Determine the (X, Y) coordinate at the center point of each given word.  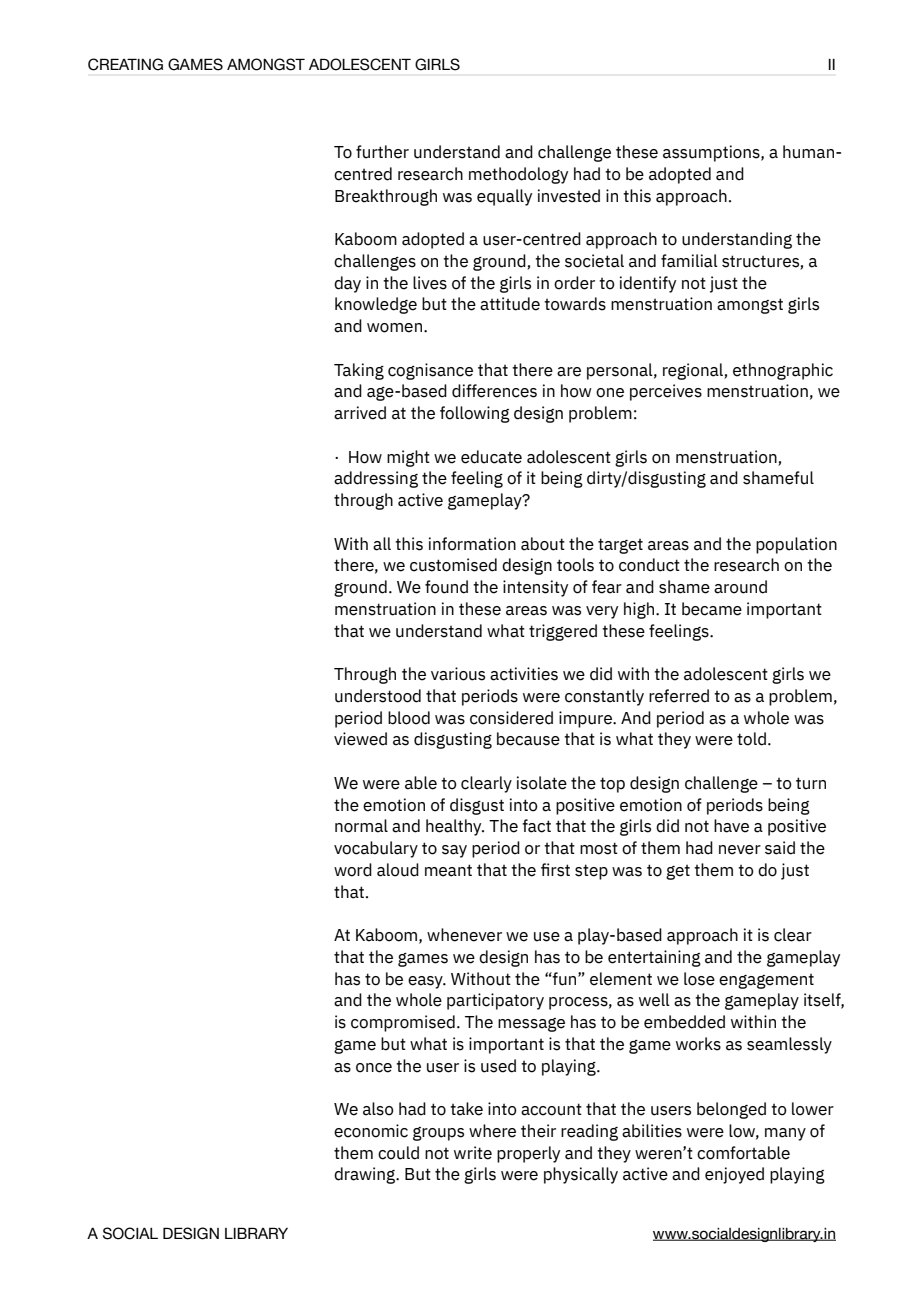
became (712, 609)
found (446, 587)
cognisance (430, 371)
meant (448, 870)
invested (569, 196)
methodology (518, 175)
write (473, 1153)
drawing (366, 1175)
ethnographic (783, 371)
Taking (359, 371)
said (780, 848)
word (353, 870)
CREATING (125, 64)
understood (378, 696)
